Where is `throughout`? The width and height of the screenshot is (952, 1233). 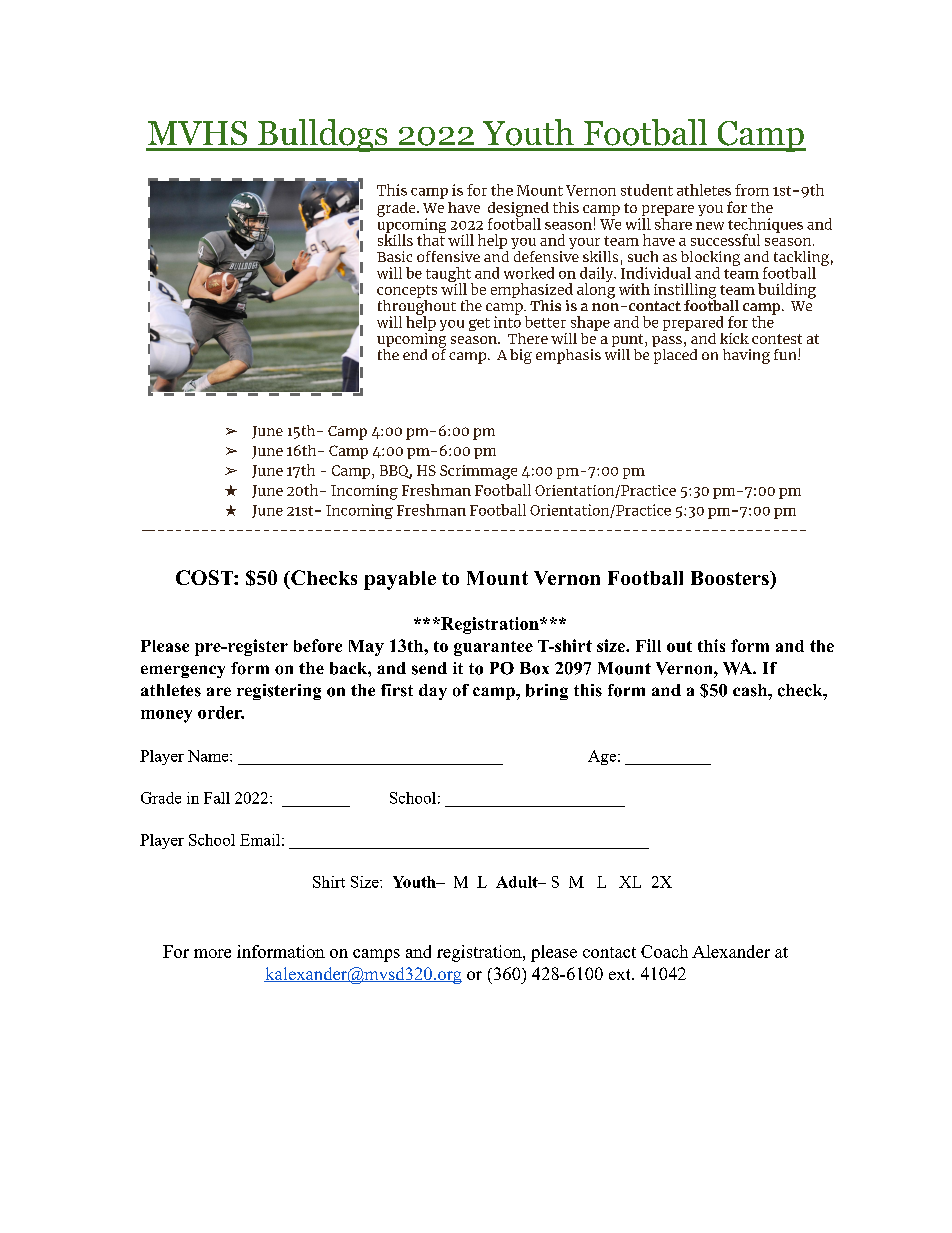 throughout is located at coordinates (417, 307).
